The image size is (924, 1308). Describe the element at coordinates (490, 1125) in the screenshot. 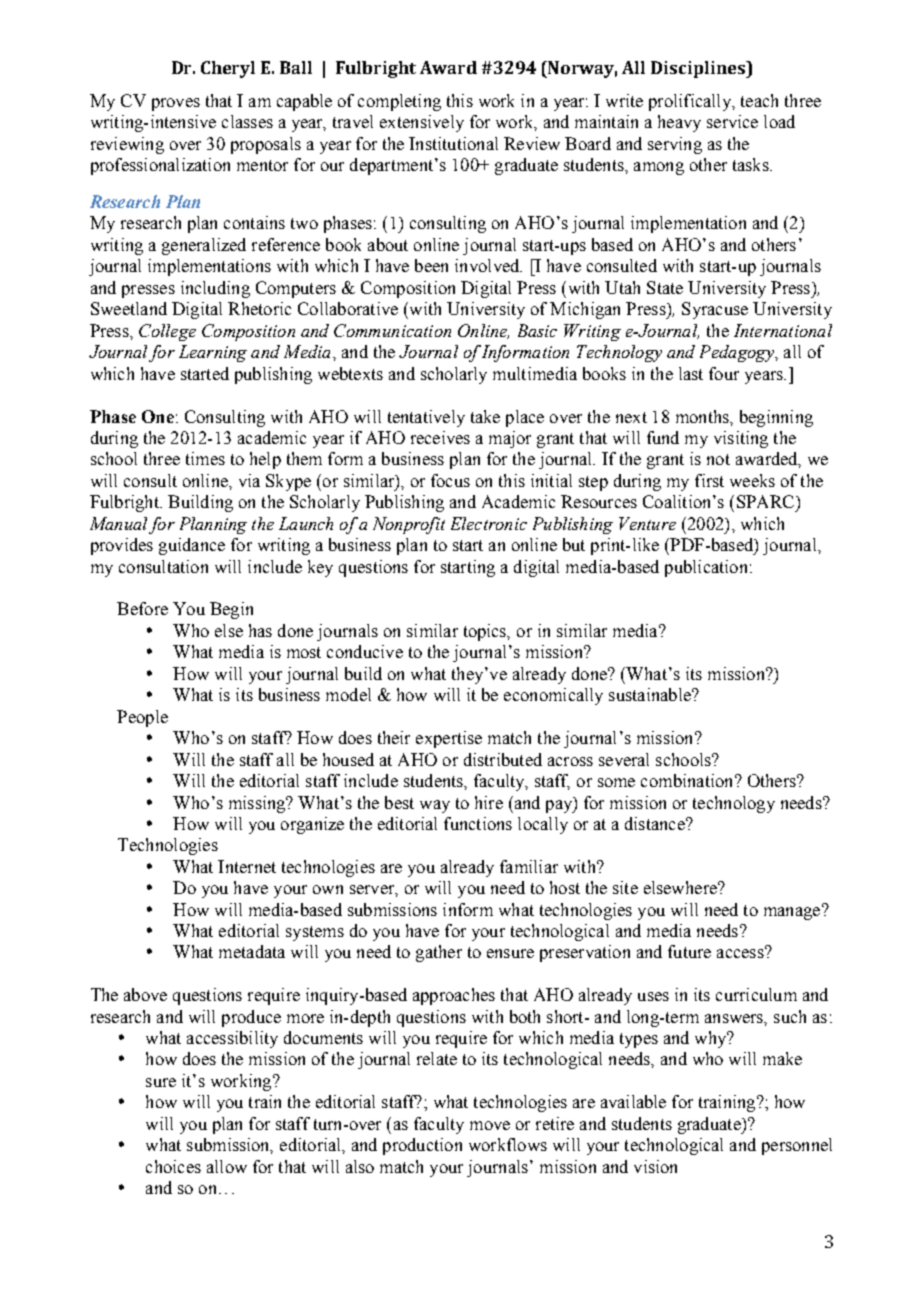

I see `move` at that location.
